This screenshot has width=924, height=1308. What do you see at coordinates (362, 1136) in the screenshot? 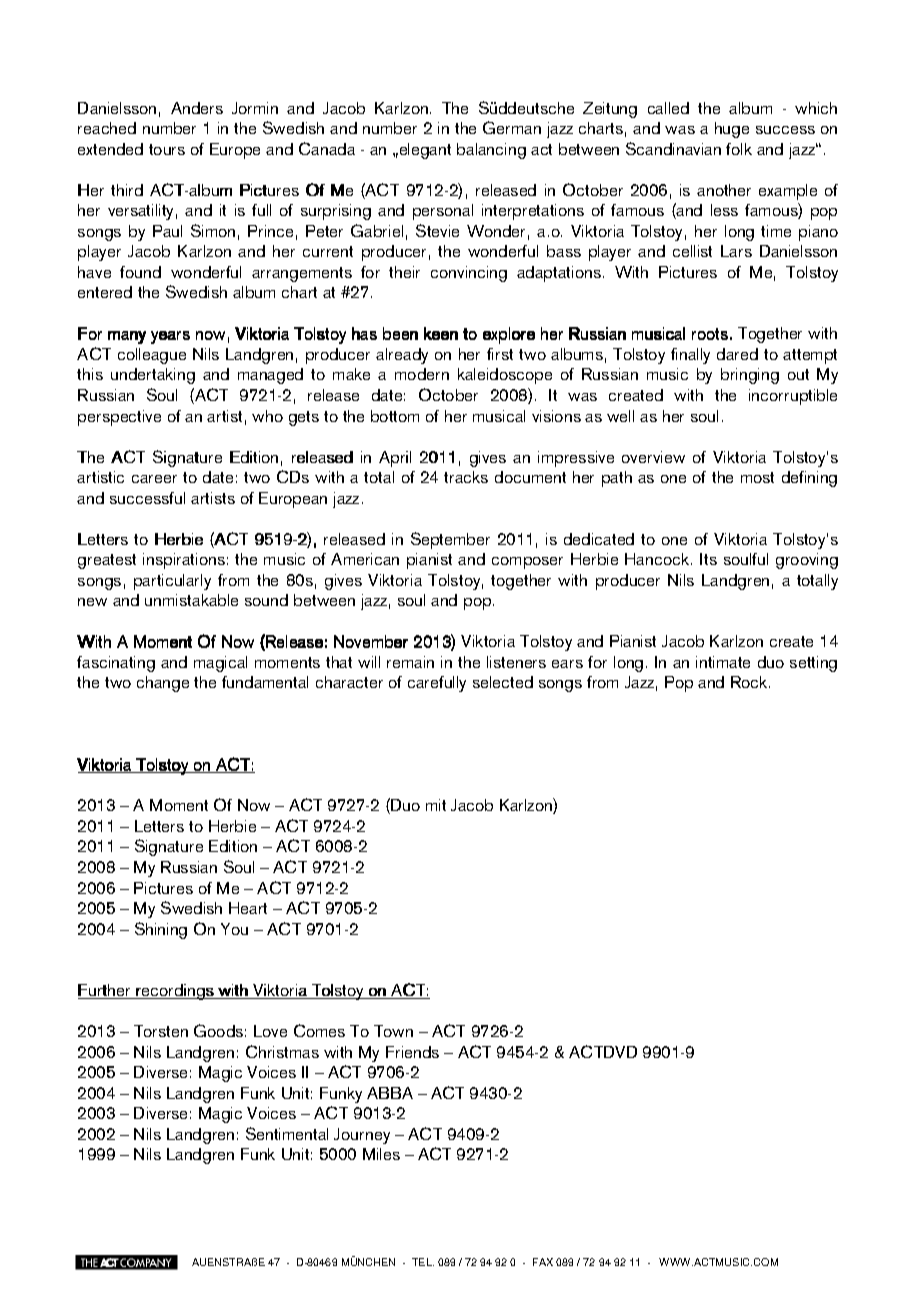
I see `Journey` at bounding box center [362, 1136].
